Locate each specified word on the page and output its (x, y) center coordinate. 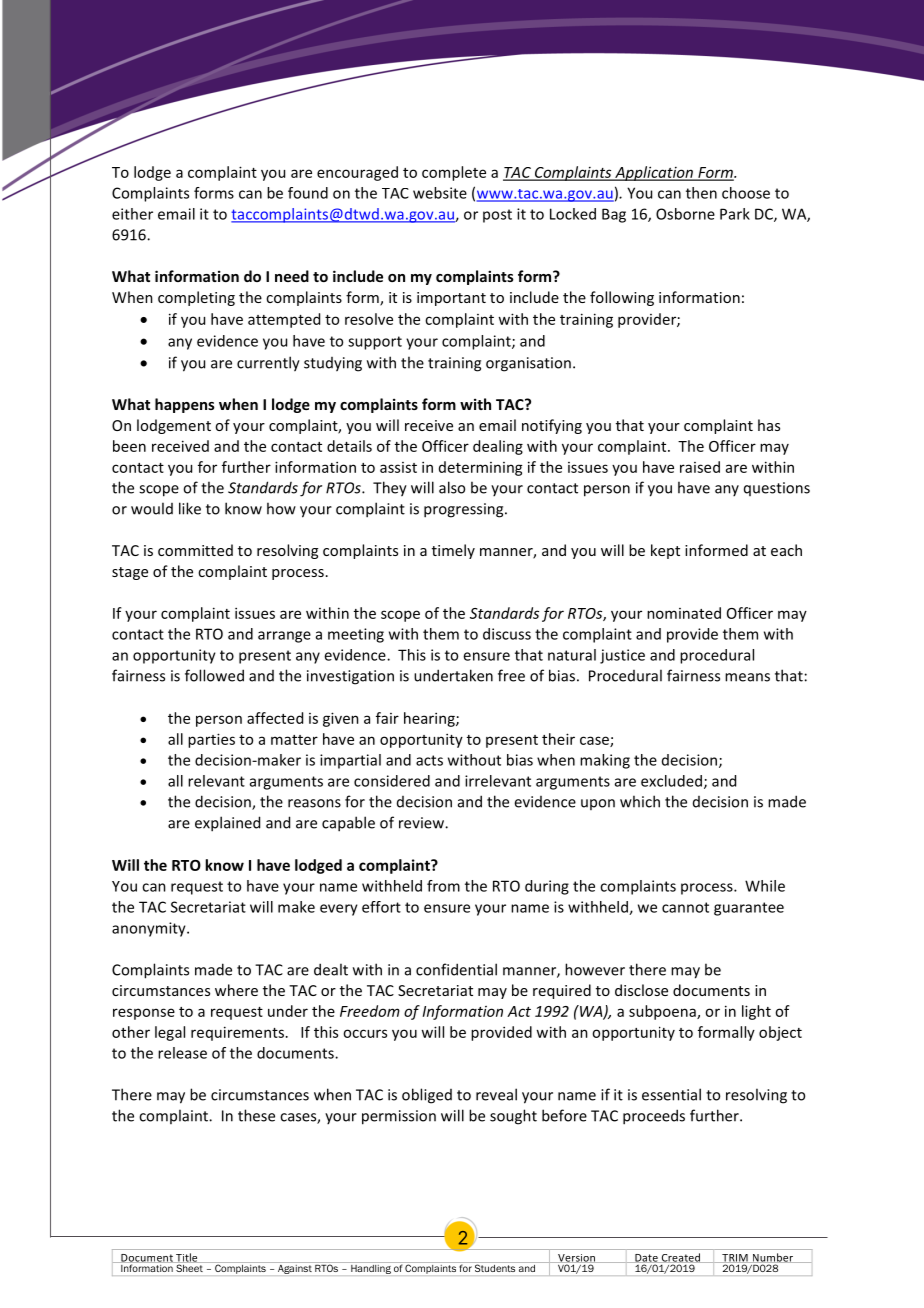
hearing (430, 719)
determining (481, 468)
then (701, 193)
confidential (456, 969)
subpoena (663, 1012)
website (440, 193)
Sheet (189, 1268)
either (132, 214)
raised (700, 467)
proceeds (654, 1117)
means (747, 677)
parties (211, 740)
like (190, 508)
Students (495, 1267)
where (236, 990)
